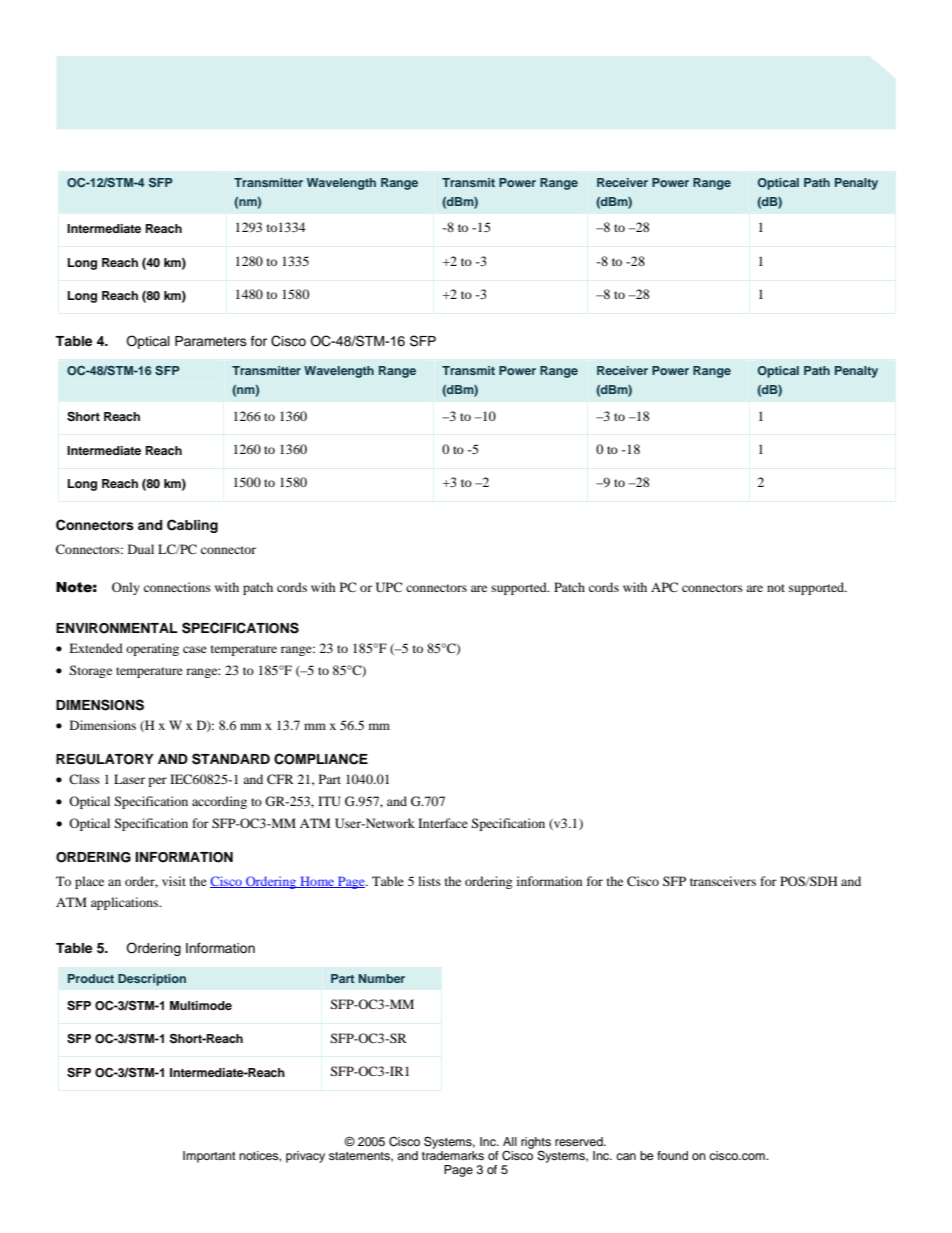 The height and width of the document is (1233, 952). What do you see at coordinates (429, 881) in the document?
I see `lists` at bounding box center [429, 881].
